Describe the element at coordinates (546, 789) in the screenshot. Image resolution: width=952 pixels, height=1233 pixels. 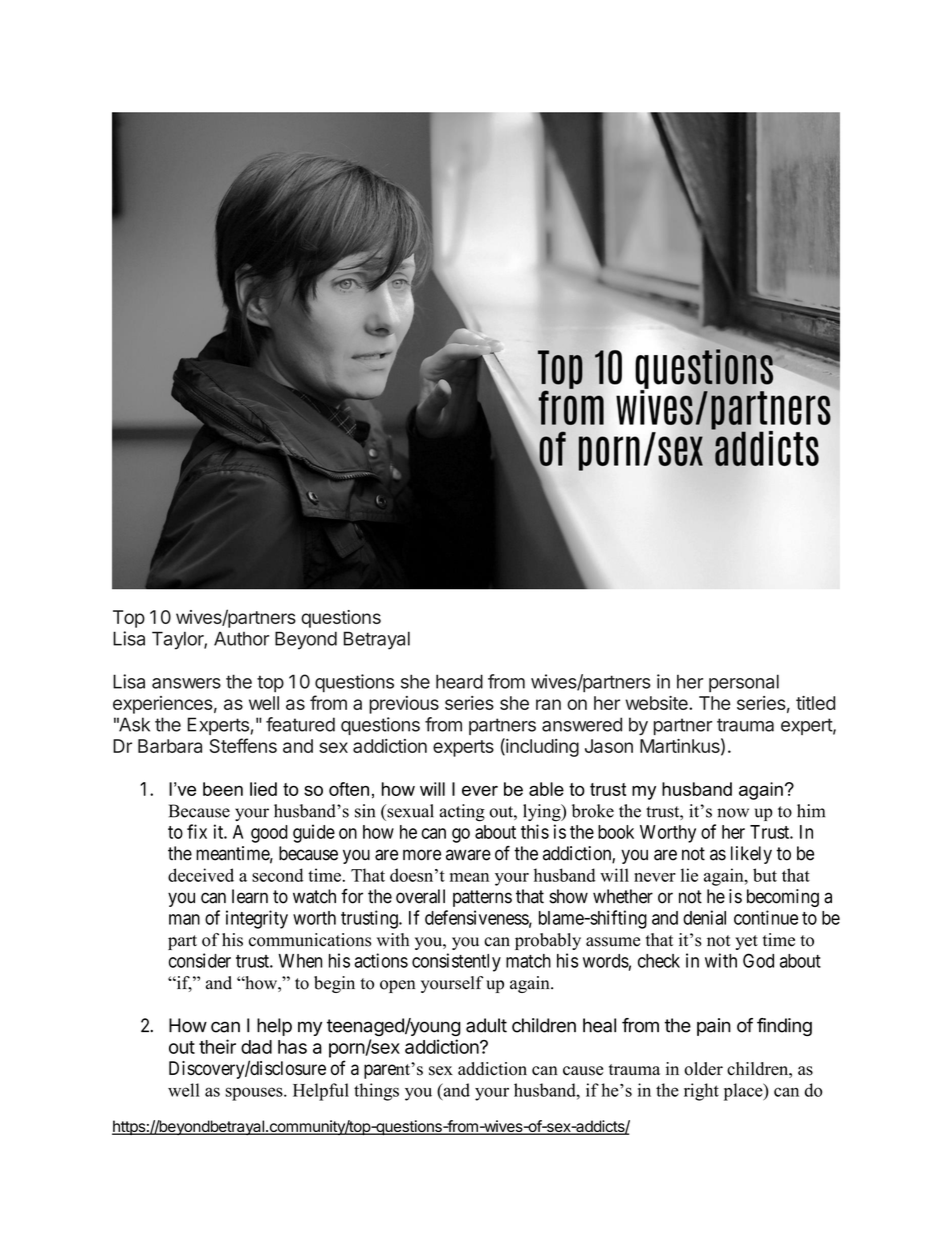
I see `able` at that location.
